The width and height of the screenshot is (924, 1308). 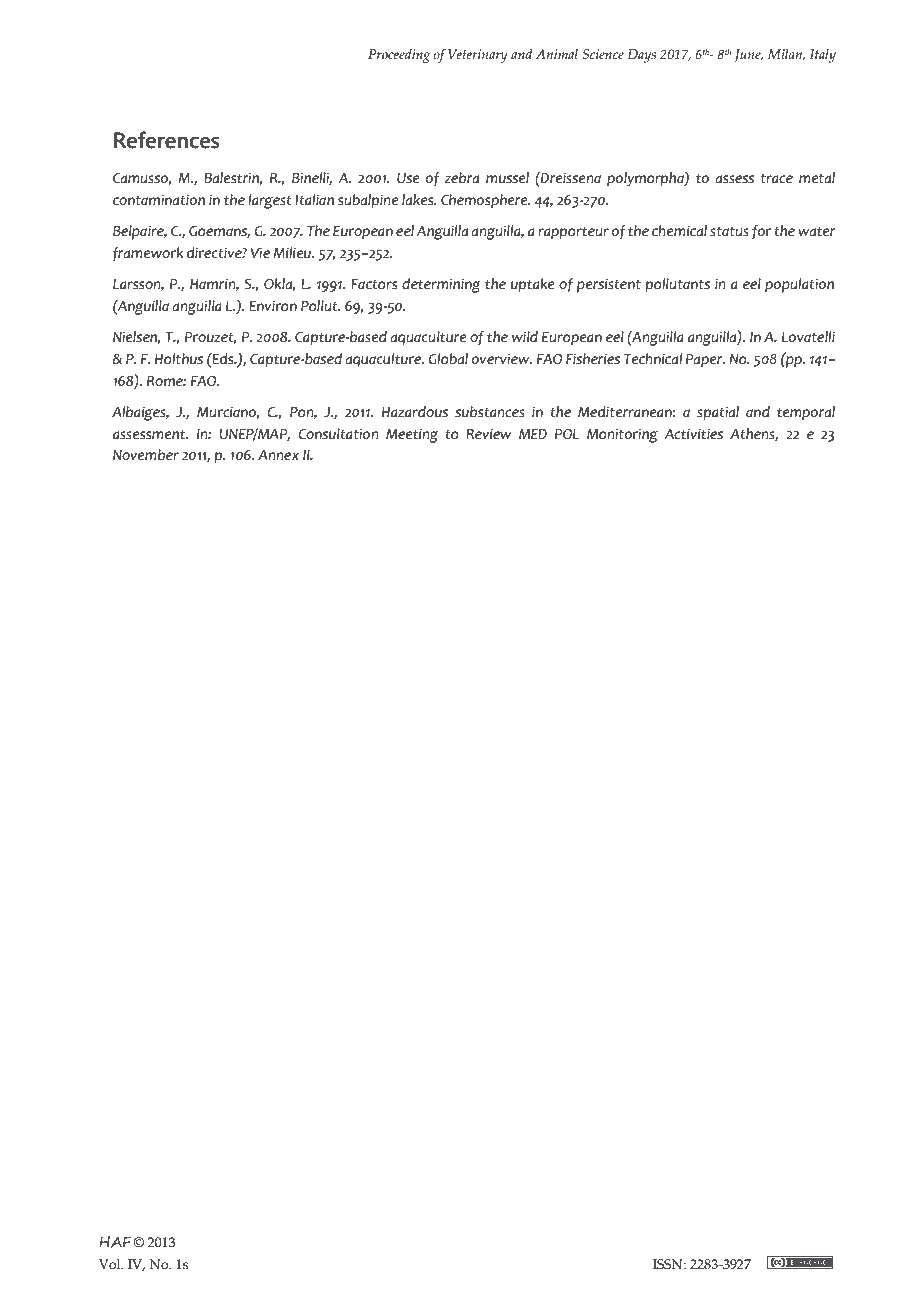 I want to click on References, so click(x=167, y=140).
